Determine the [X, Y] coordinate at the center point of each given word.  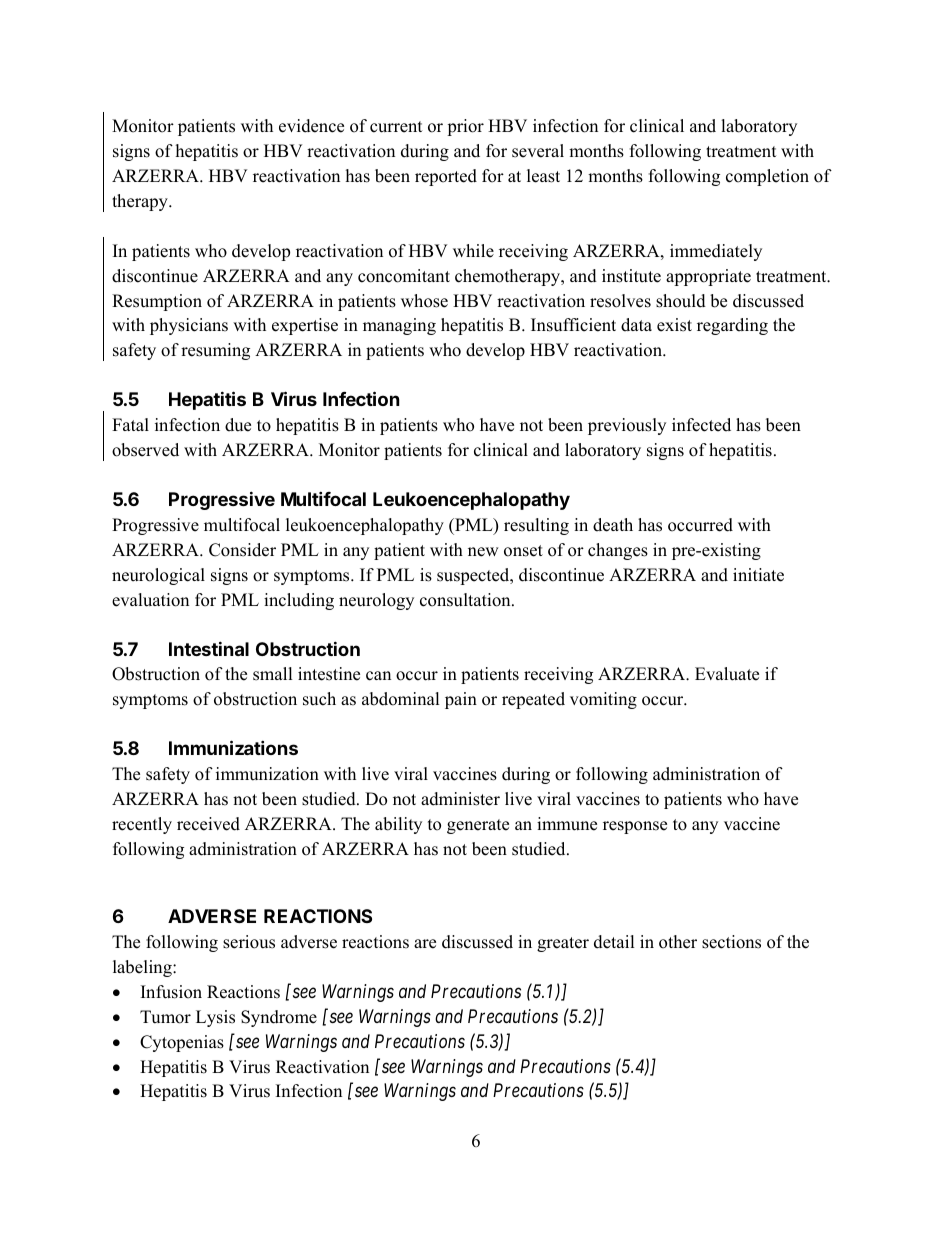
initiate [758, 575]
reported [446, 177]
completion [767, 177]
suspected [474, 576]
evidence [311, 126]
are [425, 944]
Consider [242, 550]
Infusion [171, 992]
